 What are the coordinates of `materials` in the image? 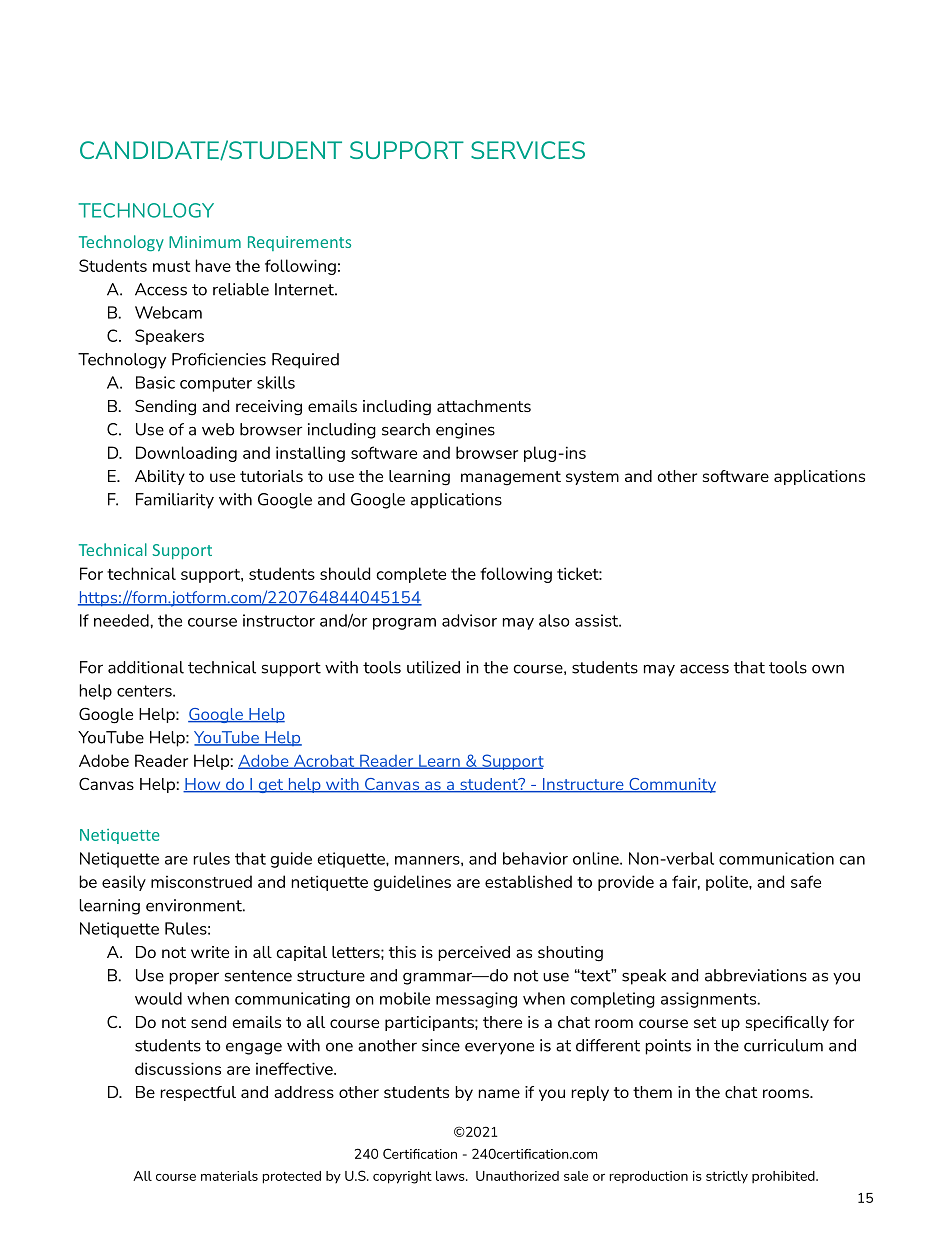 It's located at (229, 1176).
